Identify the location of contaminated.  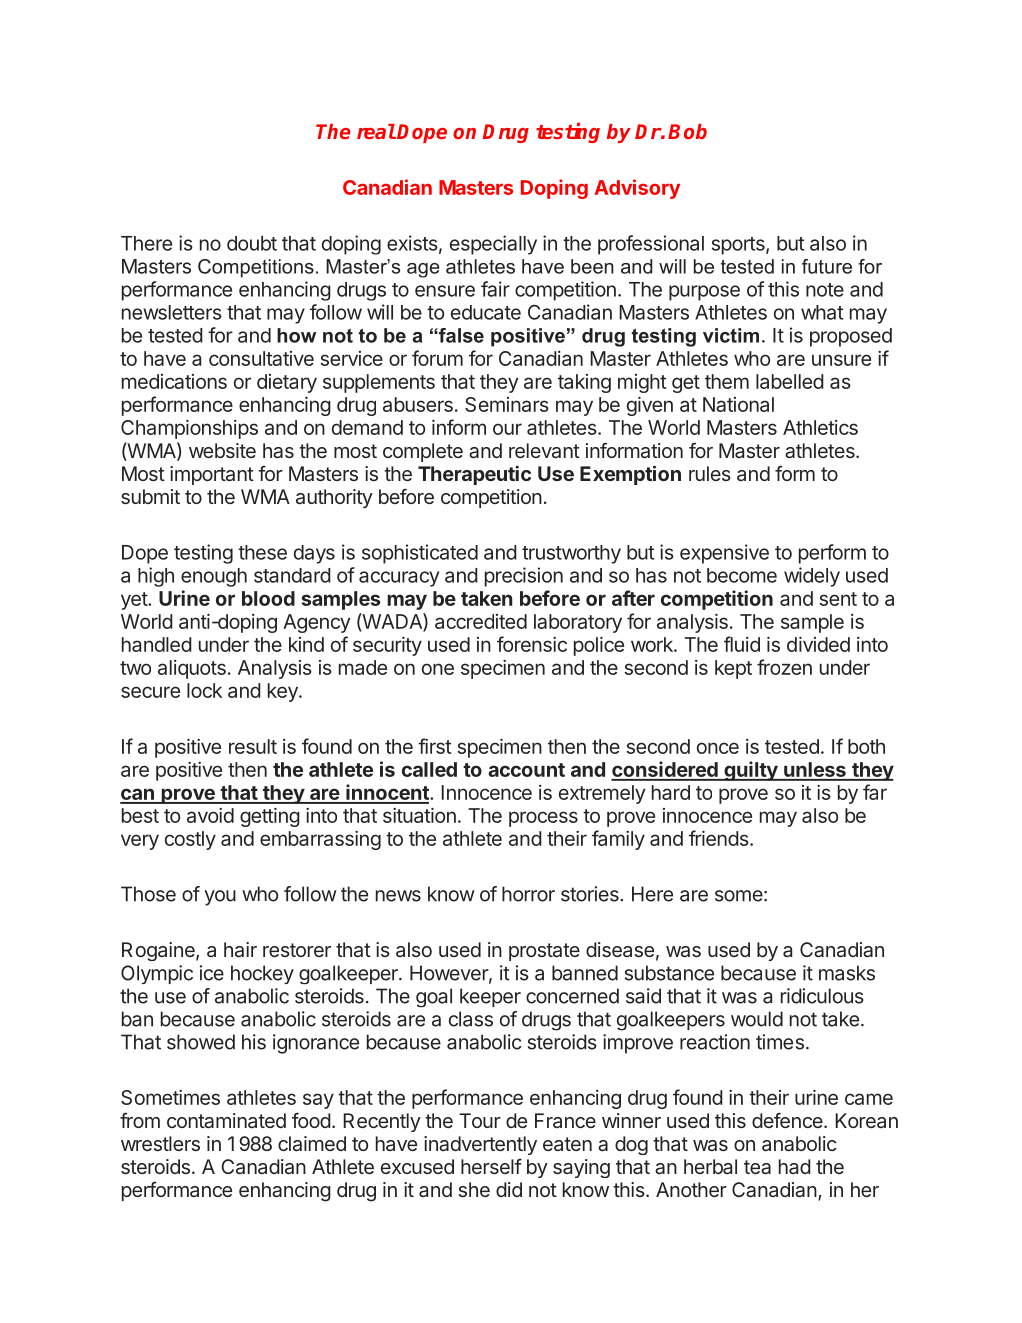
(226, 1120).
